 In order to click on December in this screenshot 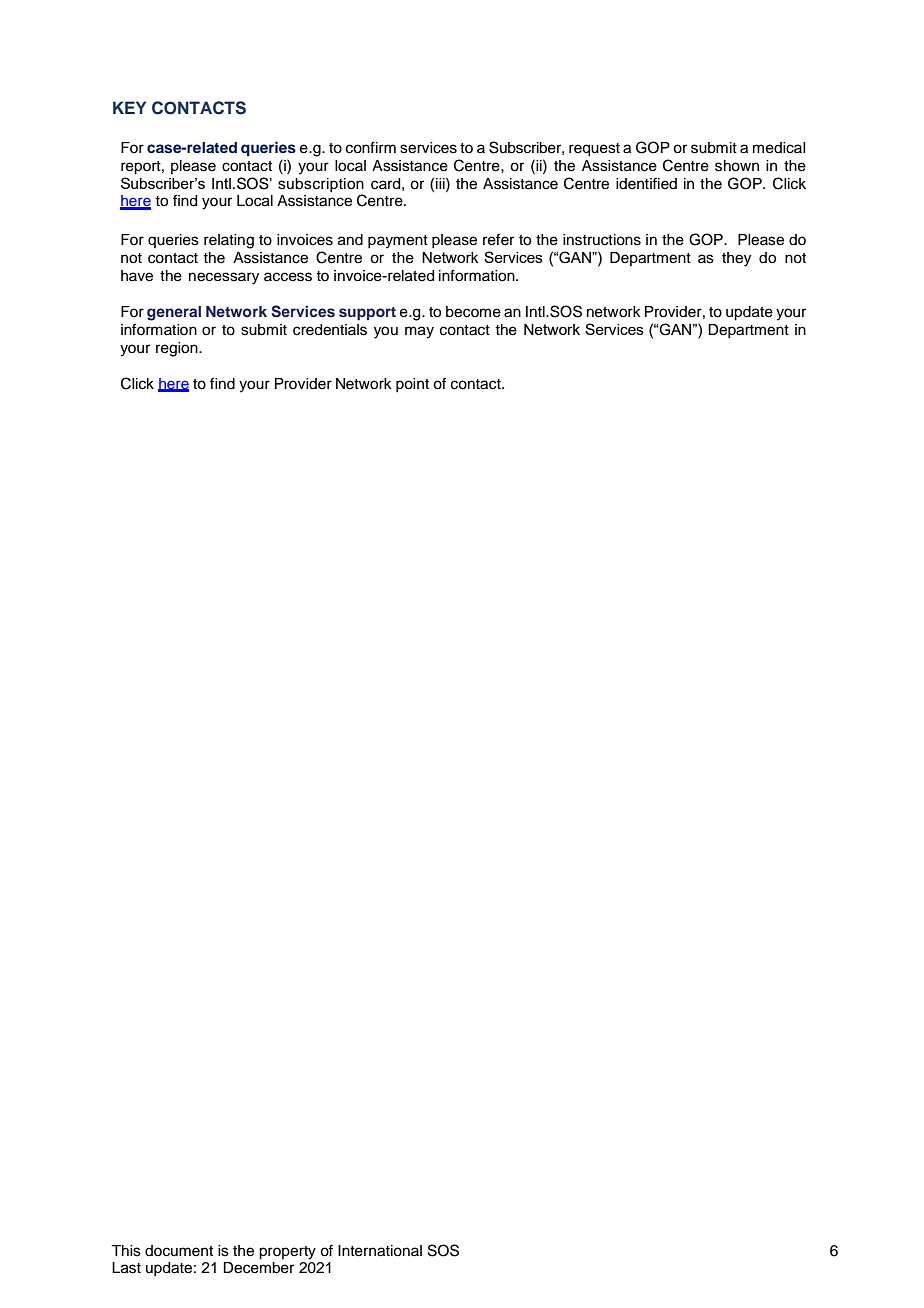, I will do `click(258, 1268)`.
